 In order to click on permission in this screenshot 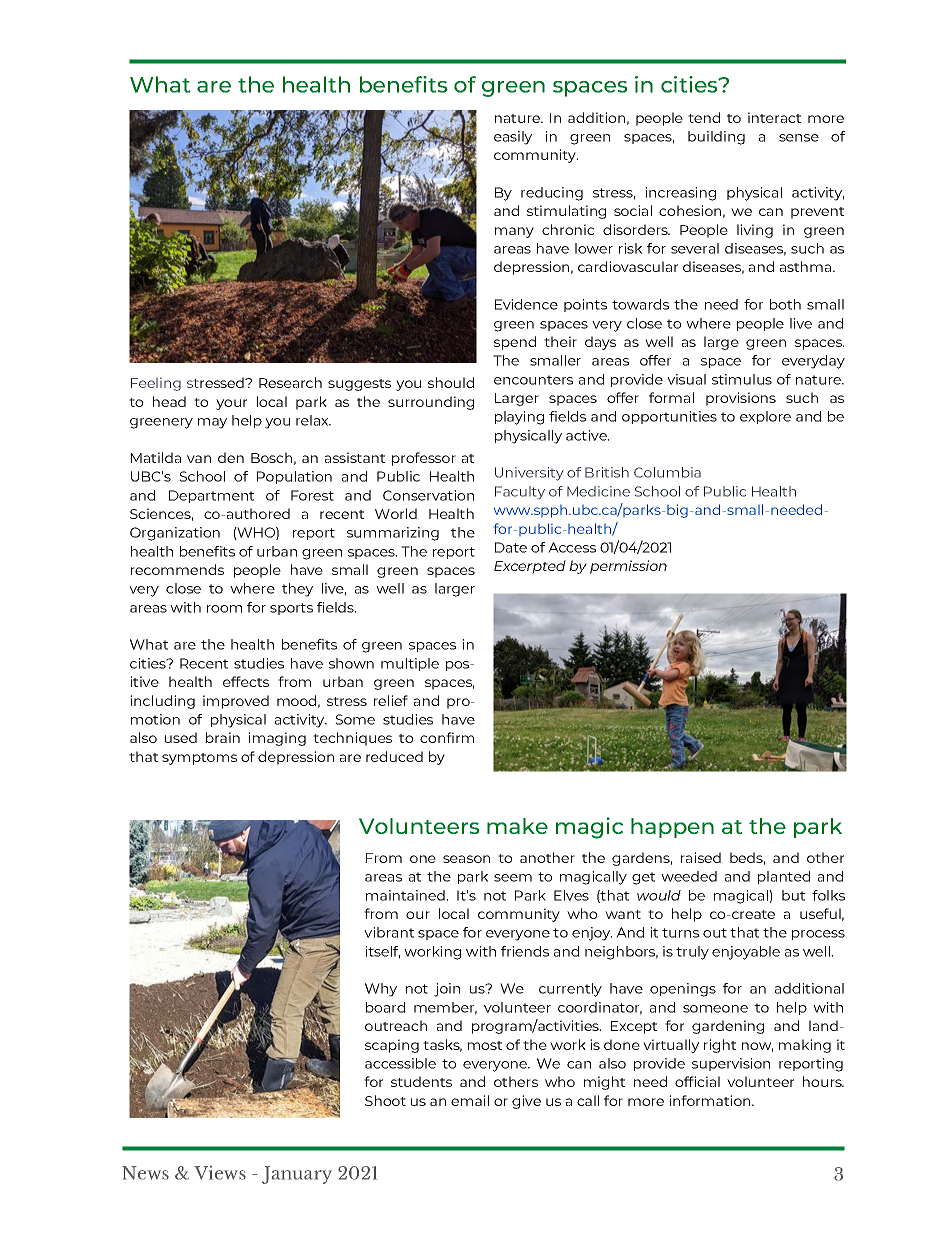, I will do `click(628, 567)`.
